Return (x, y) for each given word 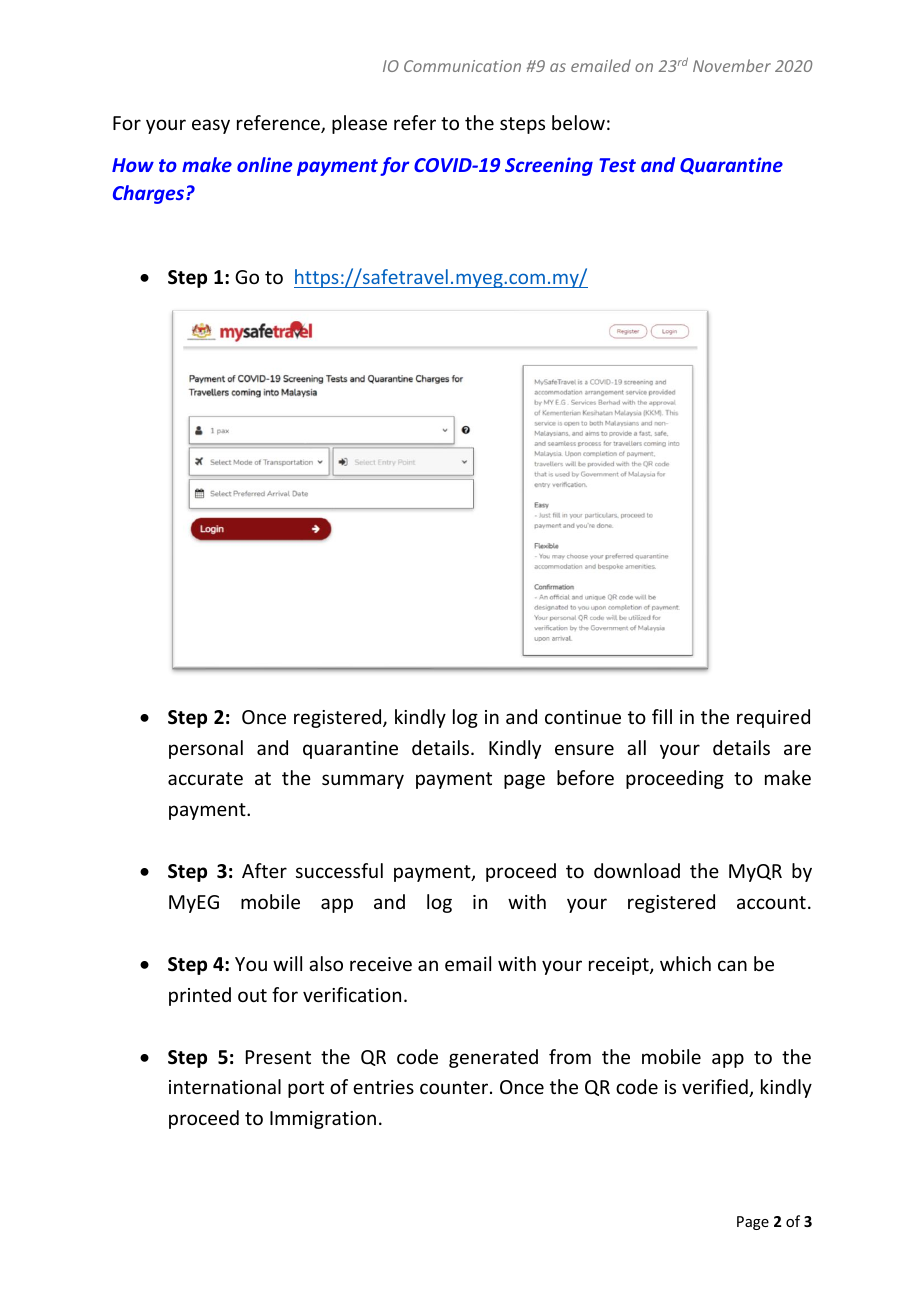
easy (211, 126)
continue (583, 717)
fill (662, 716)
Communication (462, 66)
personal (206, 749)
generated (493, 1058)
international (225, 1086)
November (732, 65)
